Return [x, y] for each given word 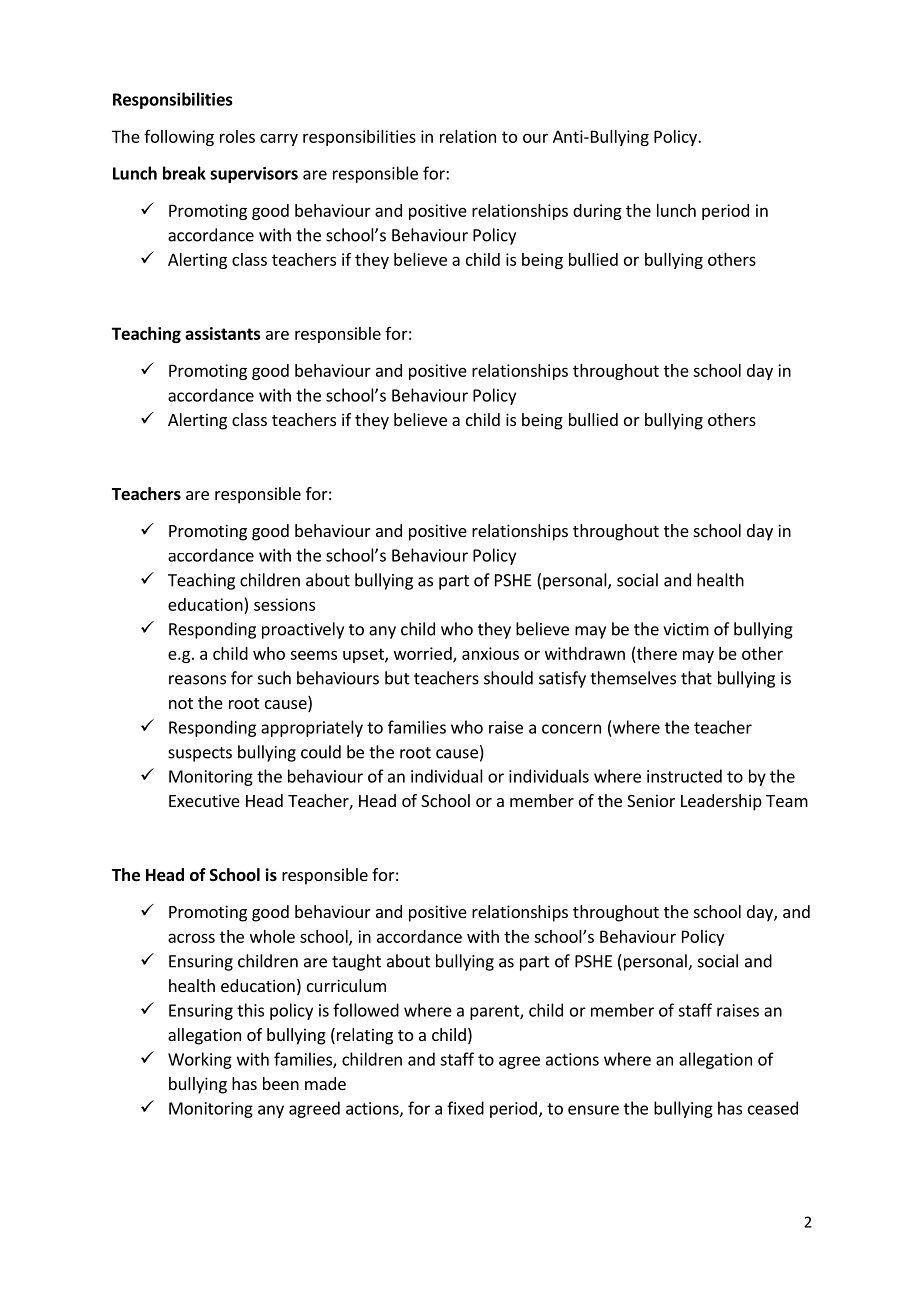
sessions [284, 604]
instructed [684, 776]
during [597, 212]
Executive [204, 800]
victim [686, 629]
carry [279, 139]
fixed [465, 1108]
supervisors [254, 175]
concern [571, 729]
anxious [490, 653]
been [281, 1083]
